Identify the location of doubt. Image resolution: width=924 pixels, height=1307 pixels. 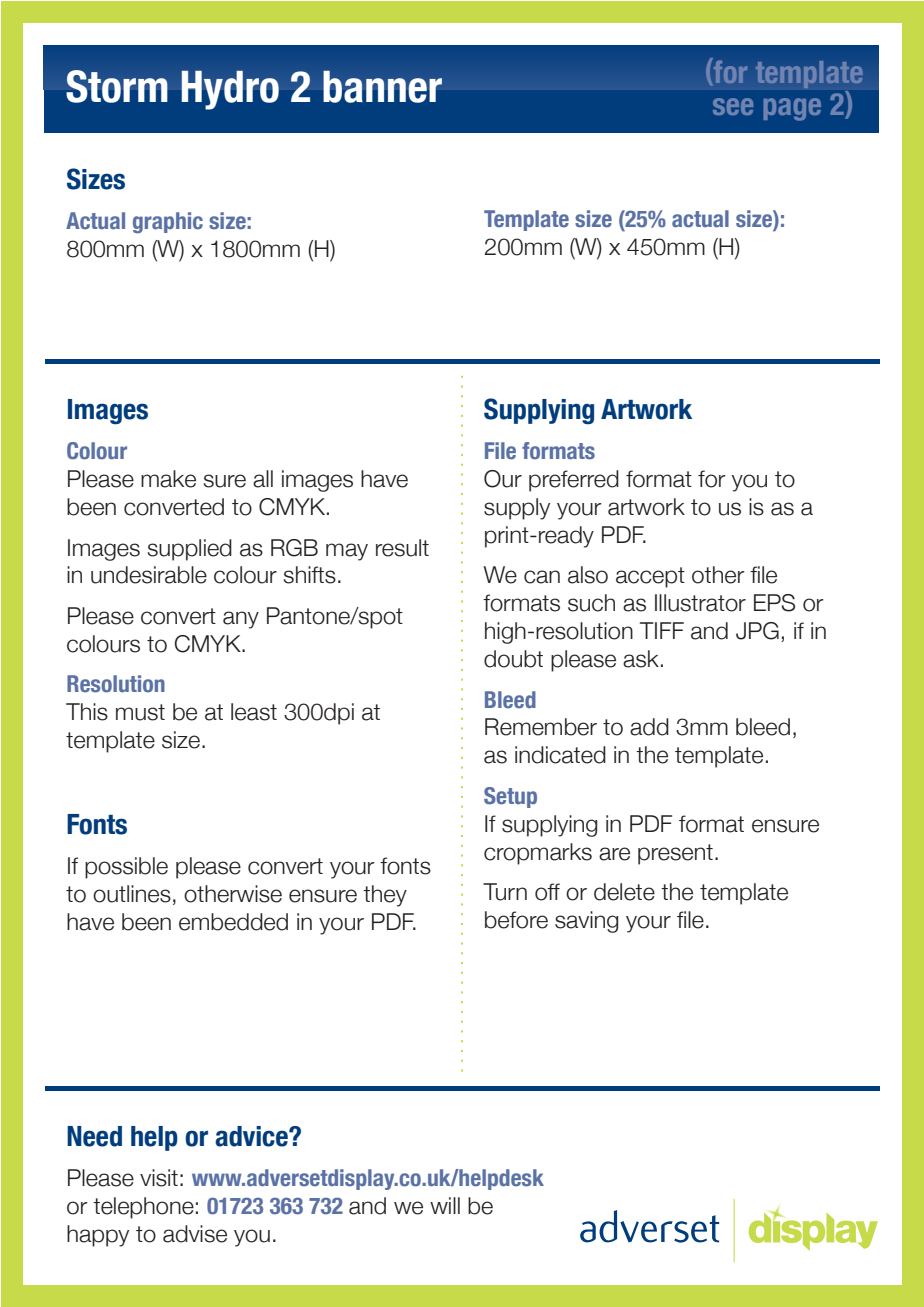
(513, 659).
